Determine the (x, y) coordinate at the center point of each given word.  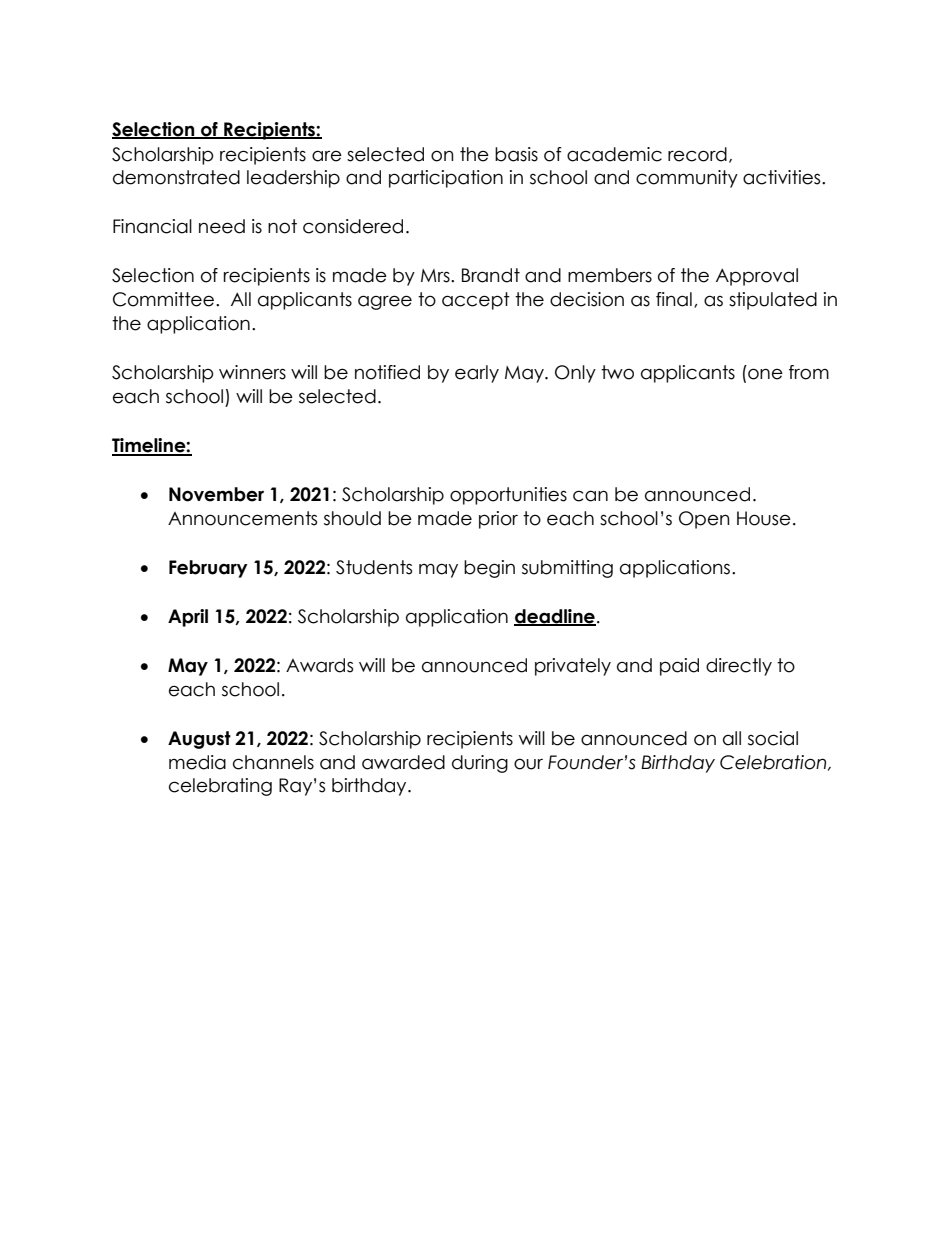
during (480, 764)
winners (252, 372)
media (197, 762)
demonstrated (176, 177)
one (765, 374)
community (687, 179)
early (477, 374)
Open (704, 520)
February (208, 569)
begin (489, 569)
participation (446, 179)
